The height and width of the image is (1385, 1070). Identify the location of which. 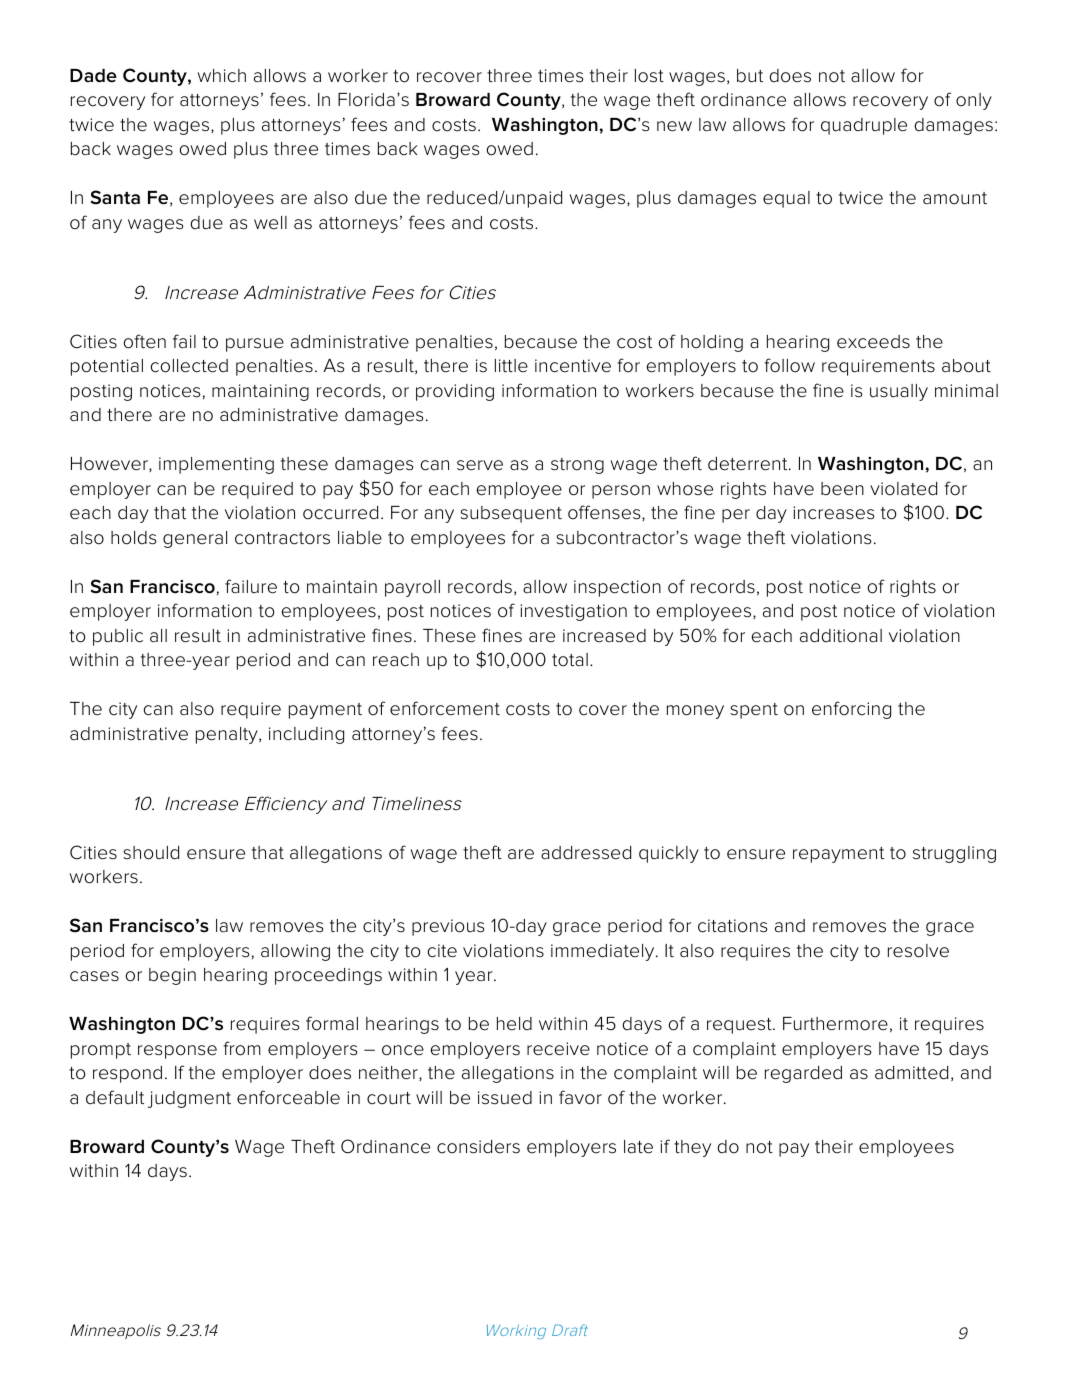
(222, 76).
